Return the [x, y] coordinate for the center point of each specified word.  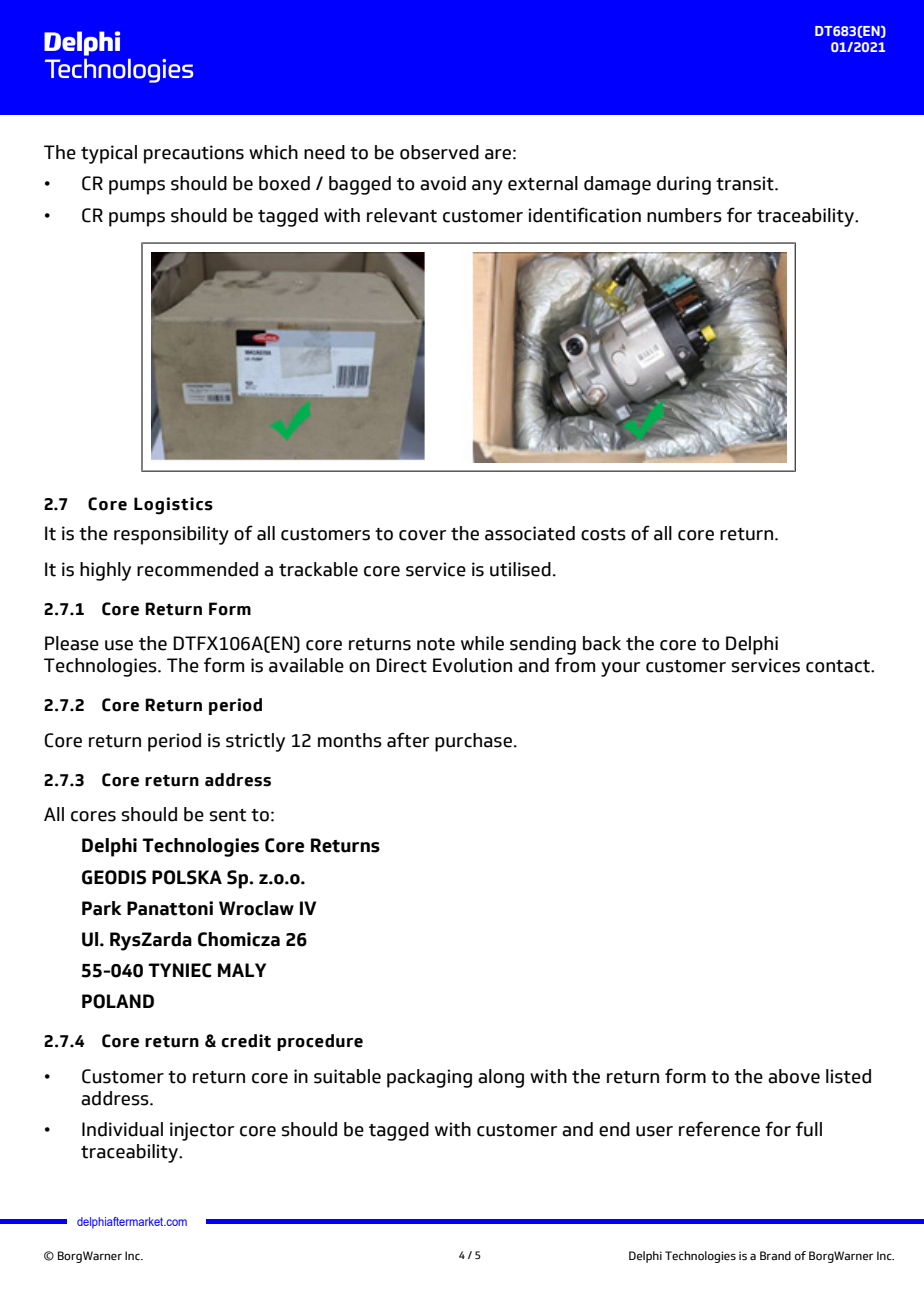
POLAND [118, 1001]
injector [202, 1131]
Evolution [472, 665]
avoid [443, 183]
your [620, 669]
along [501, 1078]
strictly [255, 742]
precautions [194, 154]
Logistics [173, 506]
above [794, 1076]
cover [422, 535]
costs [603, 534]
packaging [429, 1078]
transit [746, 183]
